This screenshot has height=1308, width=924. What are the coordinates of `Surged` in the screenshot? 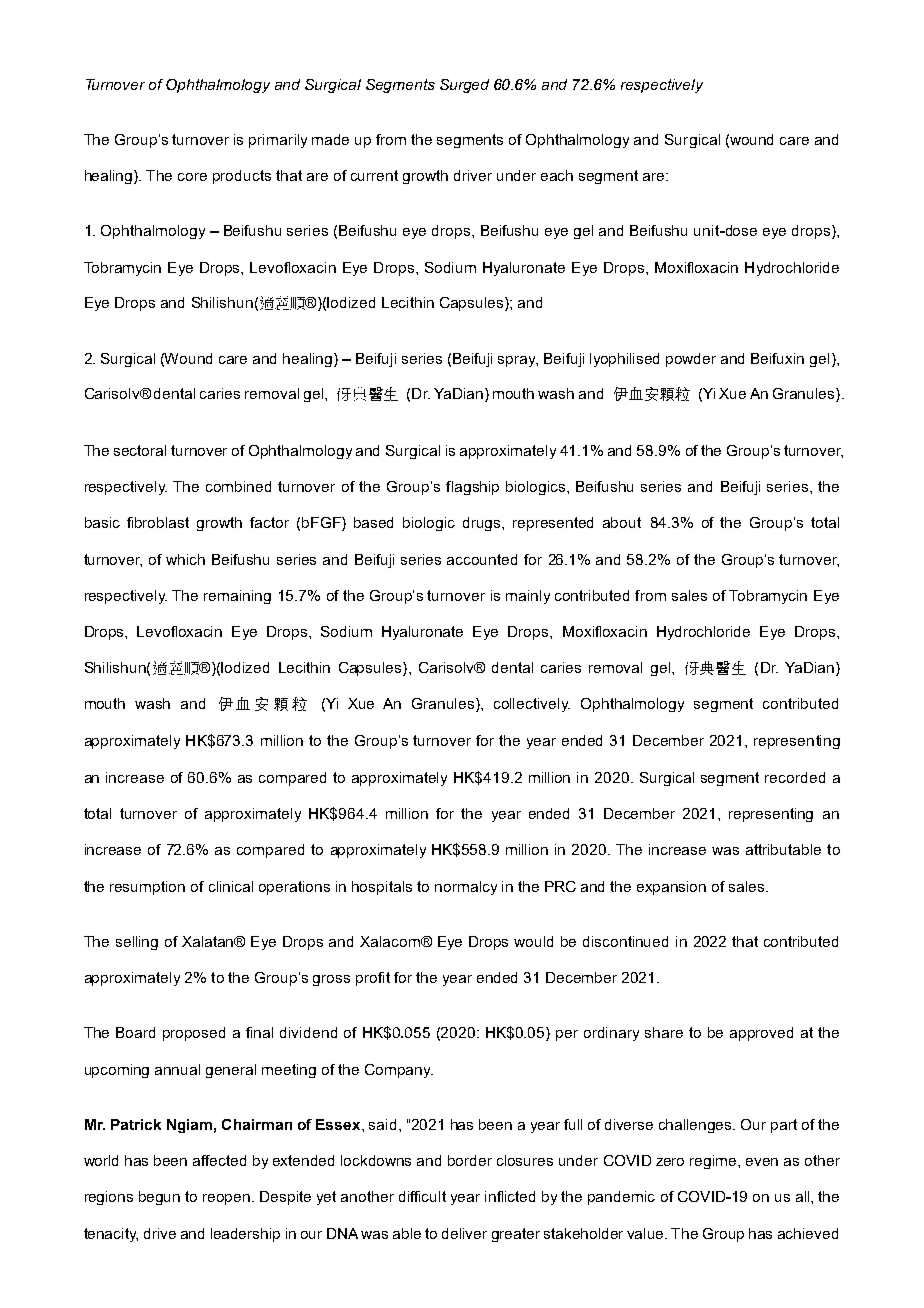 It's located at (464, 86).
